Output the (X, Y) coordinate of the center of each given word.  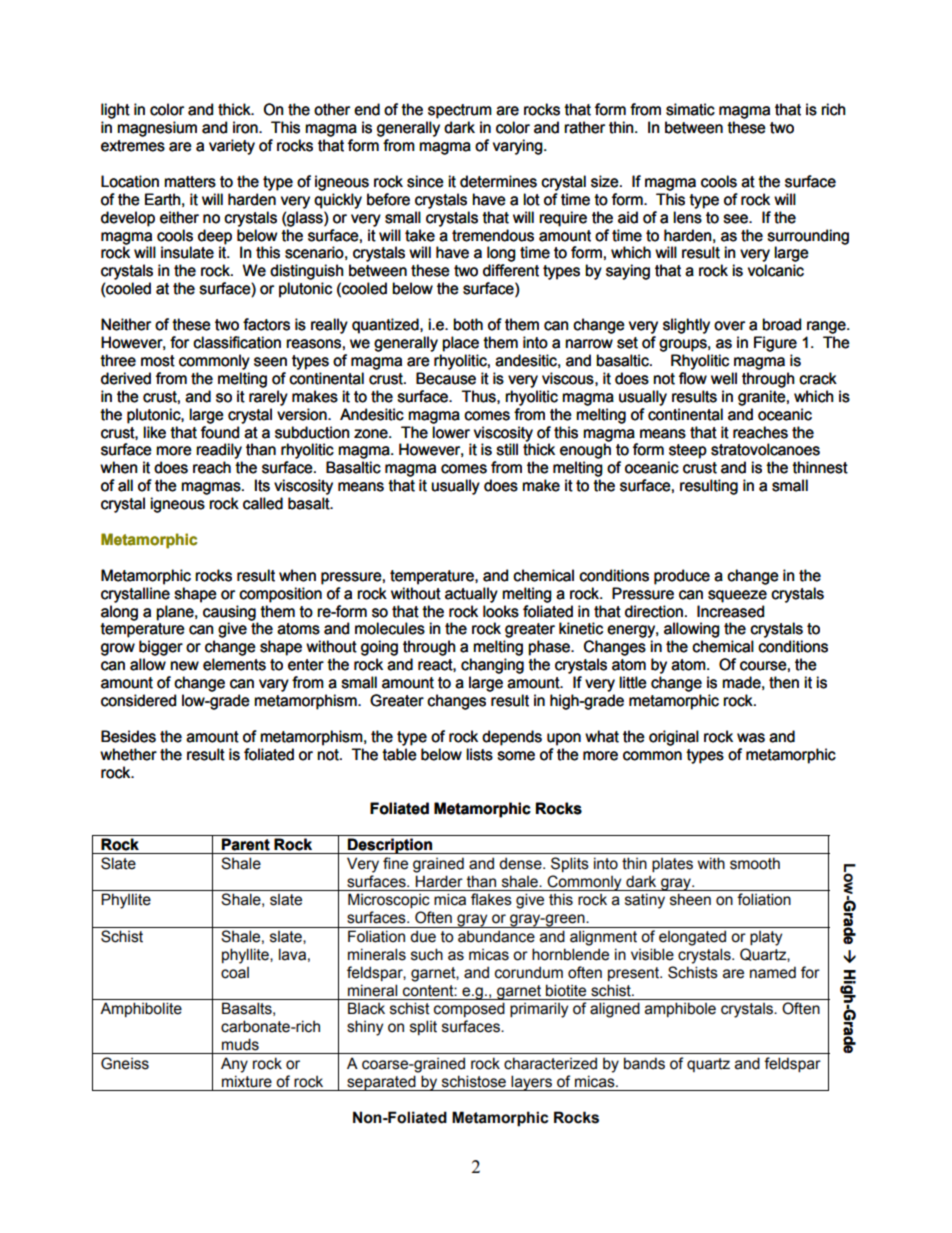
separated (381, 1083)
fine (395, 863)
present (635, 974)
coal (235, 973)
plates (672, 865)
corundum (529, 972)
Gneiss (125, 1063)
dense (521, 863)
